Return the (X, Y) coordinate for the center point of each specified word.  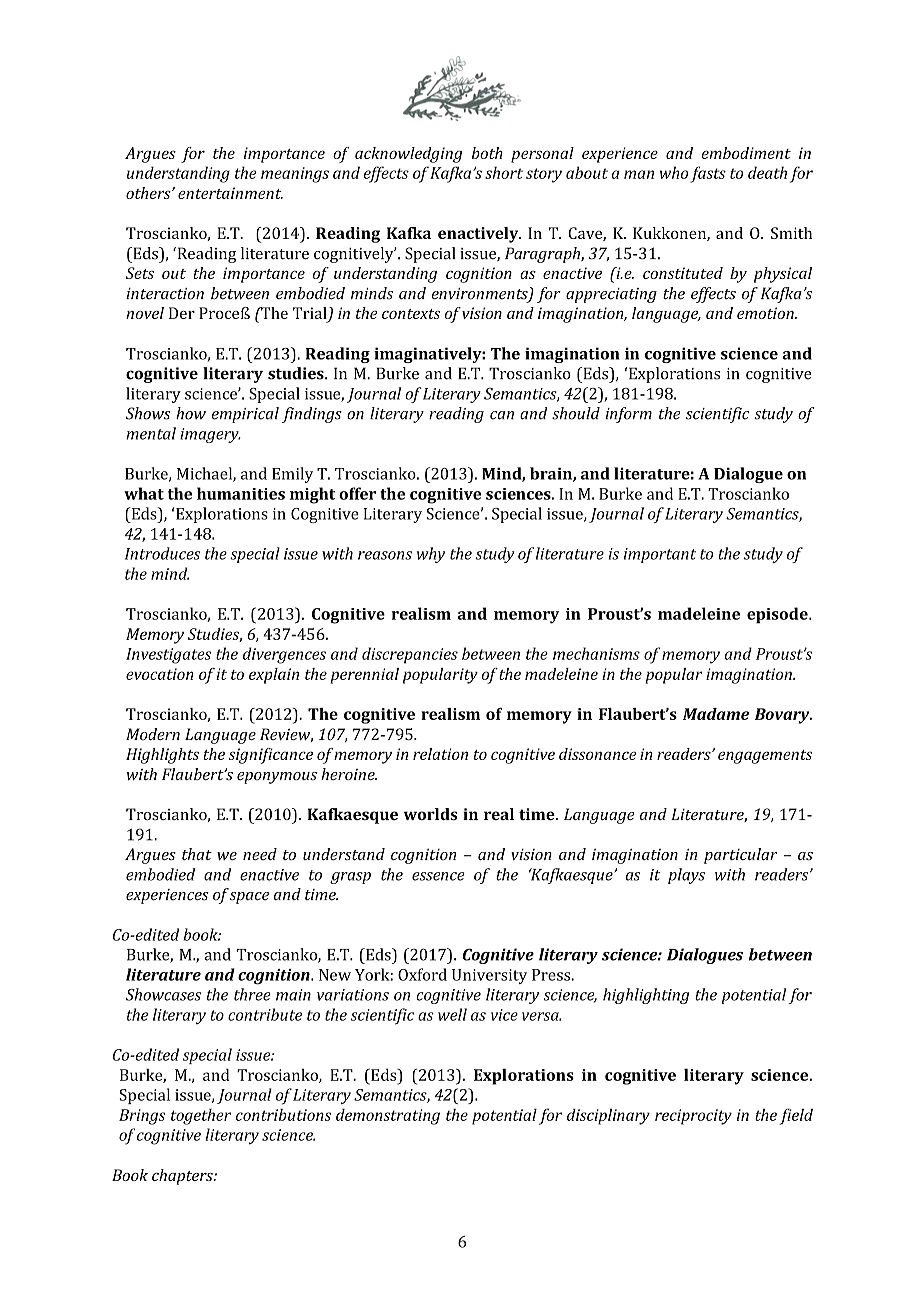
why (431, 555)
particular (741, 856)
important (660, 555)
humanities (241, 493)
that (197, 854)
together (201, 1117)
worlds (430, 814)
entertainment (230, 193)
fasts (708, 174)
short (504, 172)
